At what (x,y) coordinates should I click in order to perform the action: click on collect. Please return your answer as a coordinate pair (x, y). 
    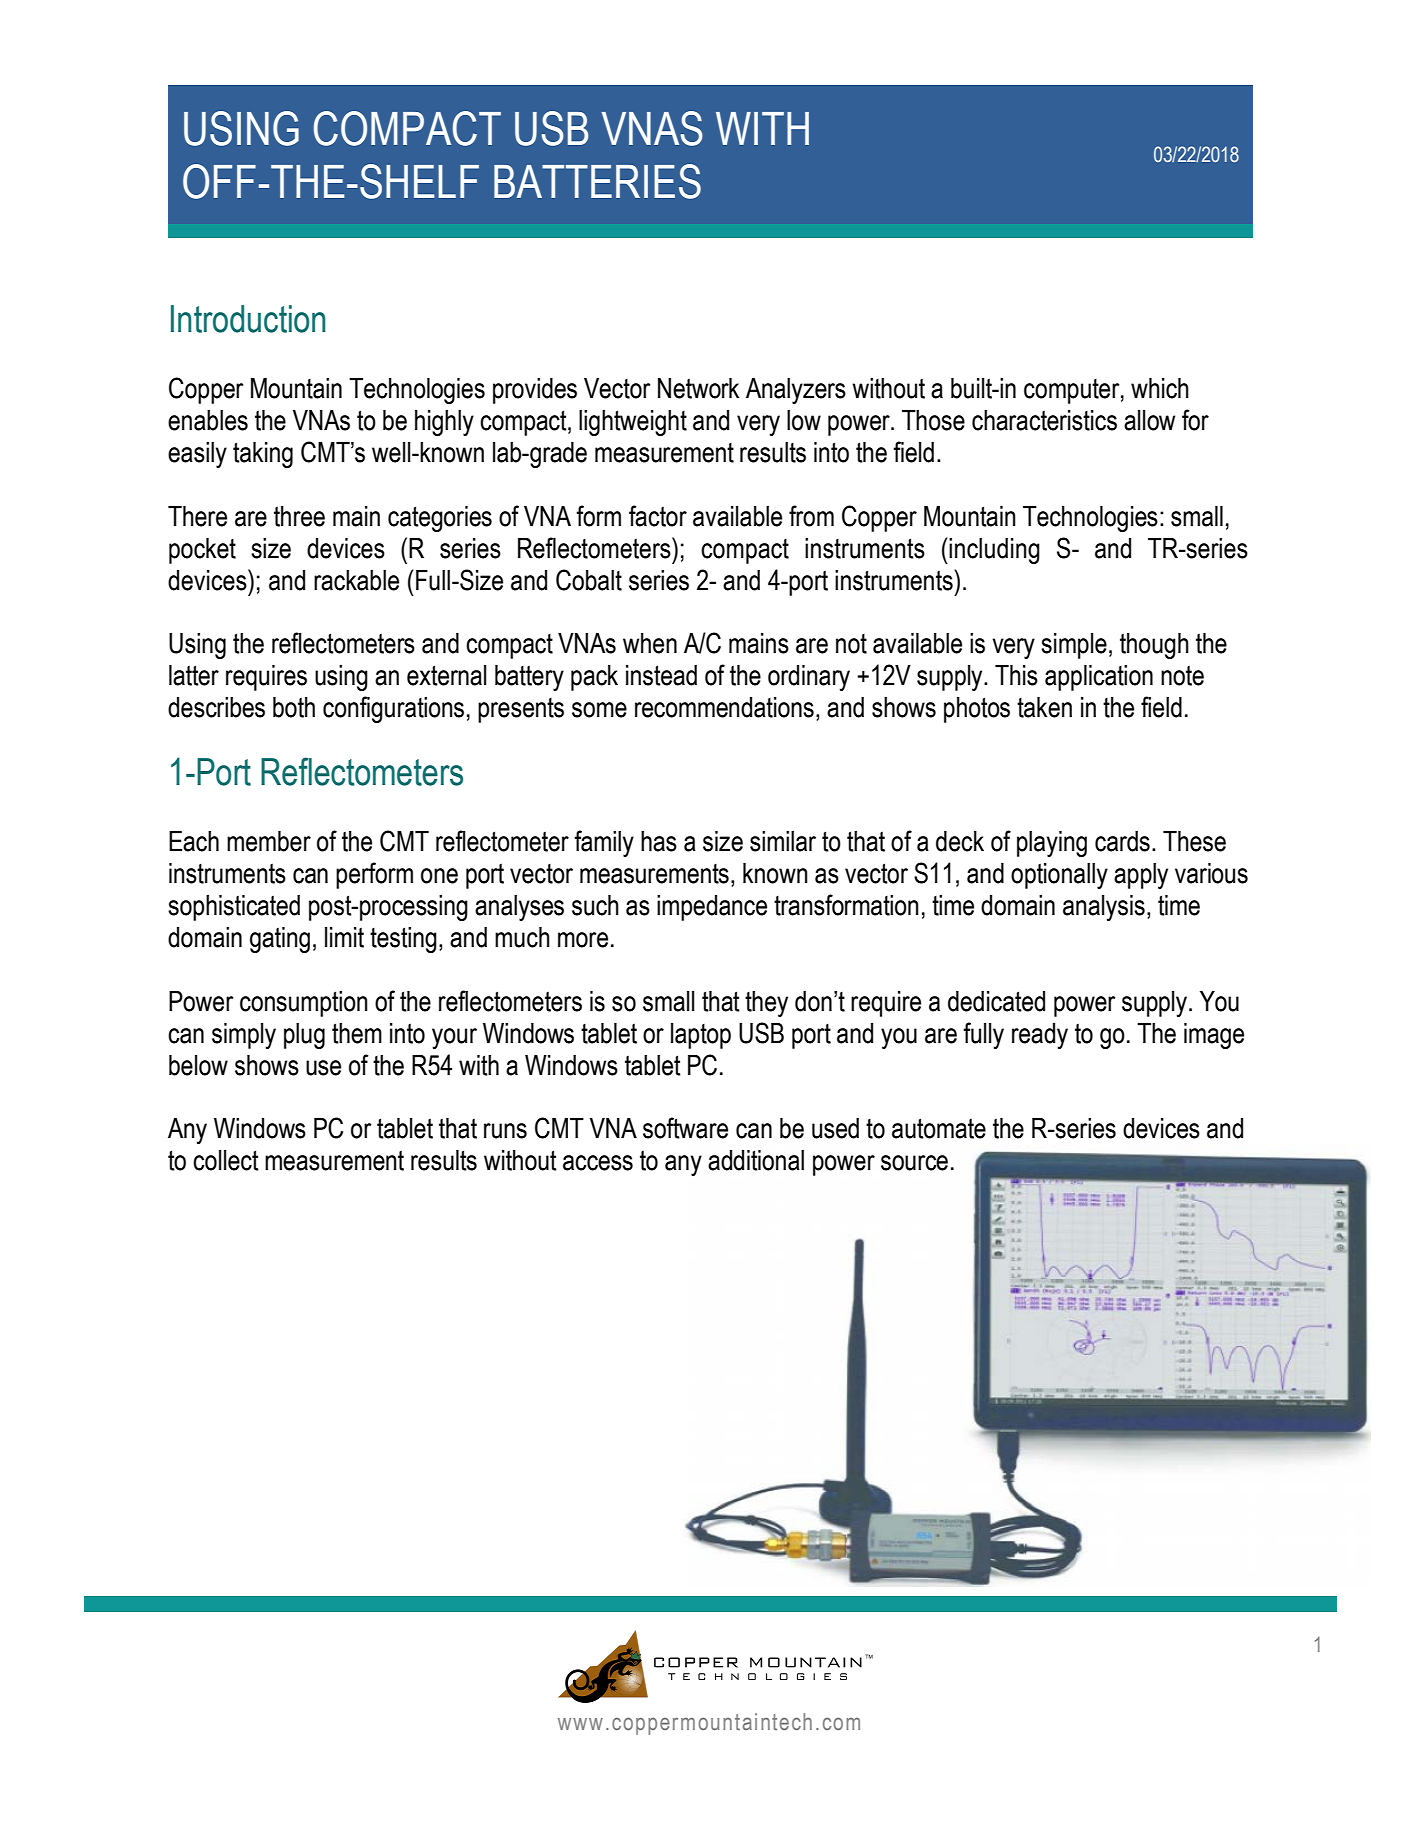
    Looking at the image, I should click on (226, 1160).
